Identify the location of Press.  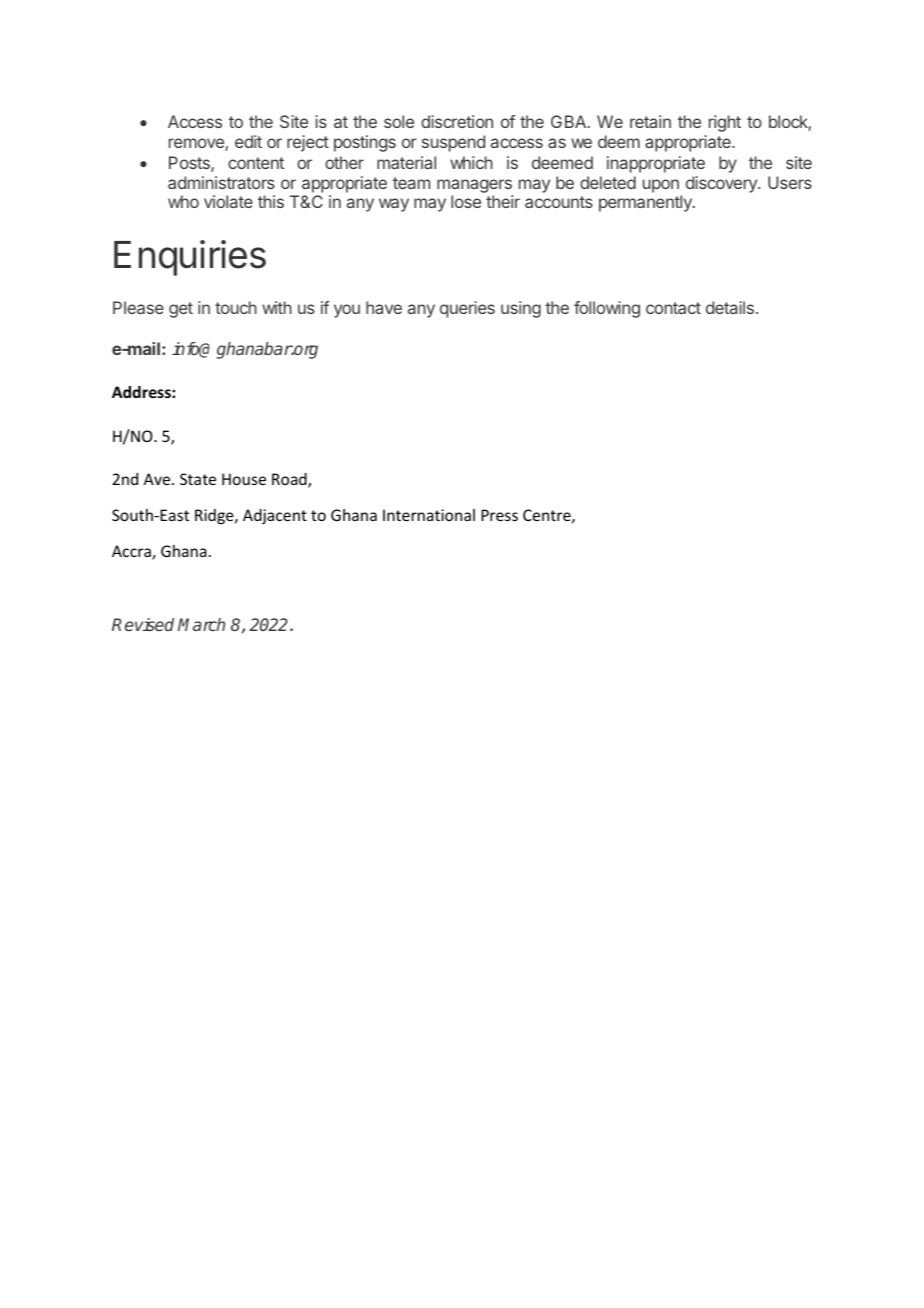
(499, 515).
